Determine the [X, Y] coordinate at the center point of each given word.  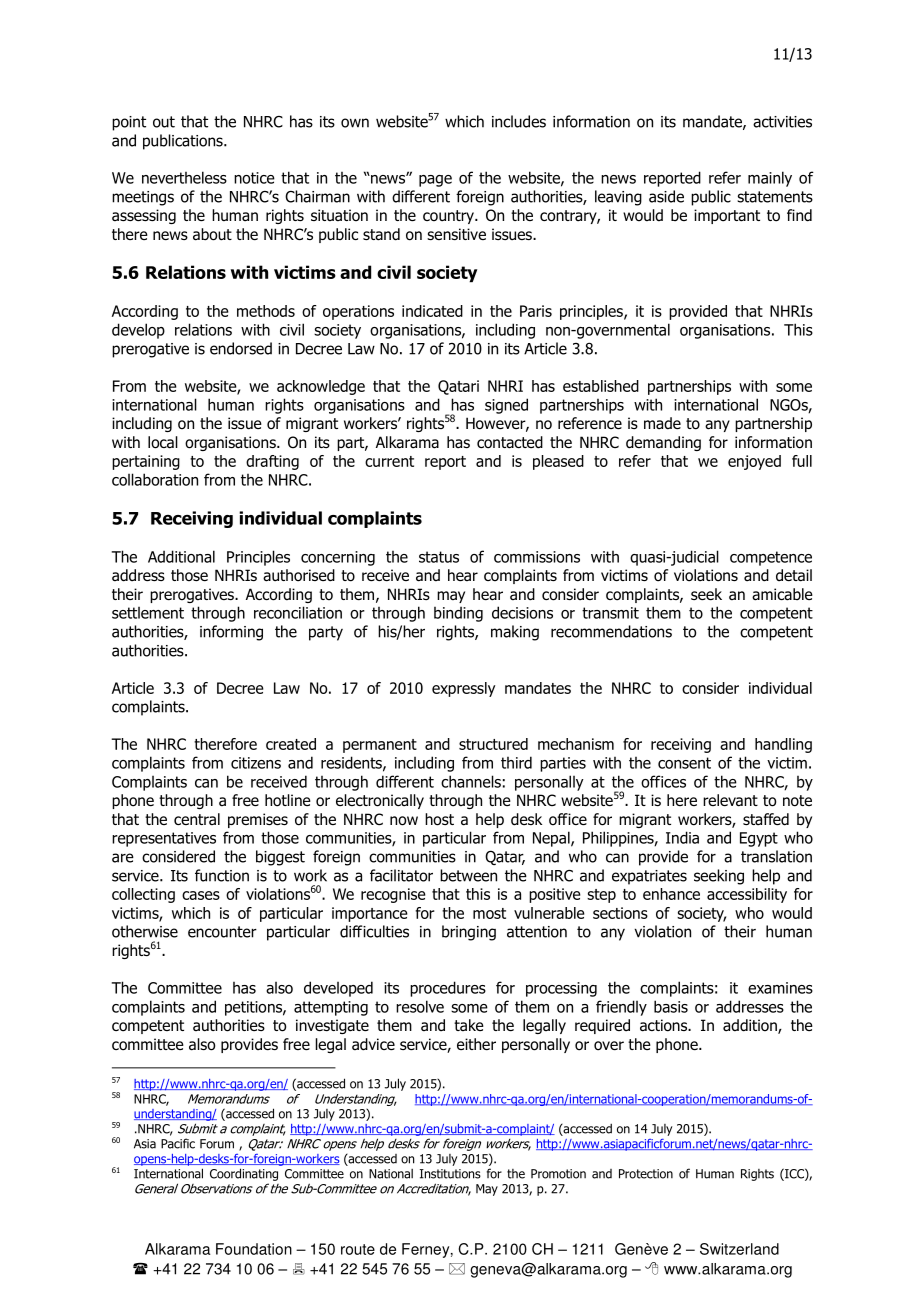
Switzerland [739, 1249]
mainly [770, 179]
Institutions [450, 1174]
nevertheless [184, 177]
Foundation [254, 1249]
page [435, 181]
